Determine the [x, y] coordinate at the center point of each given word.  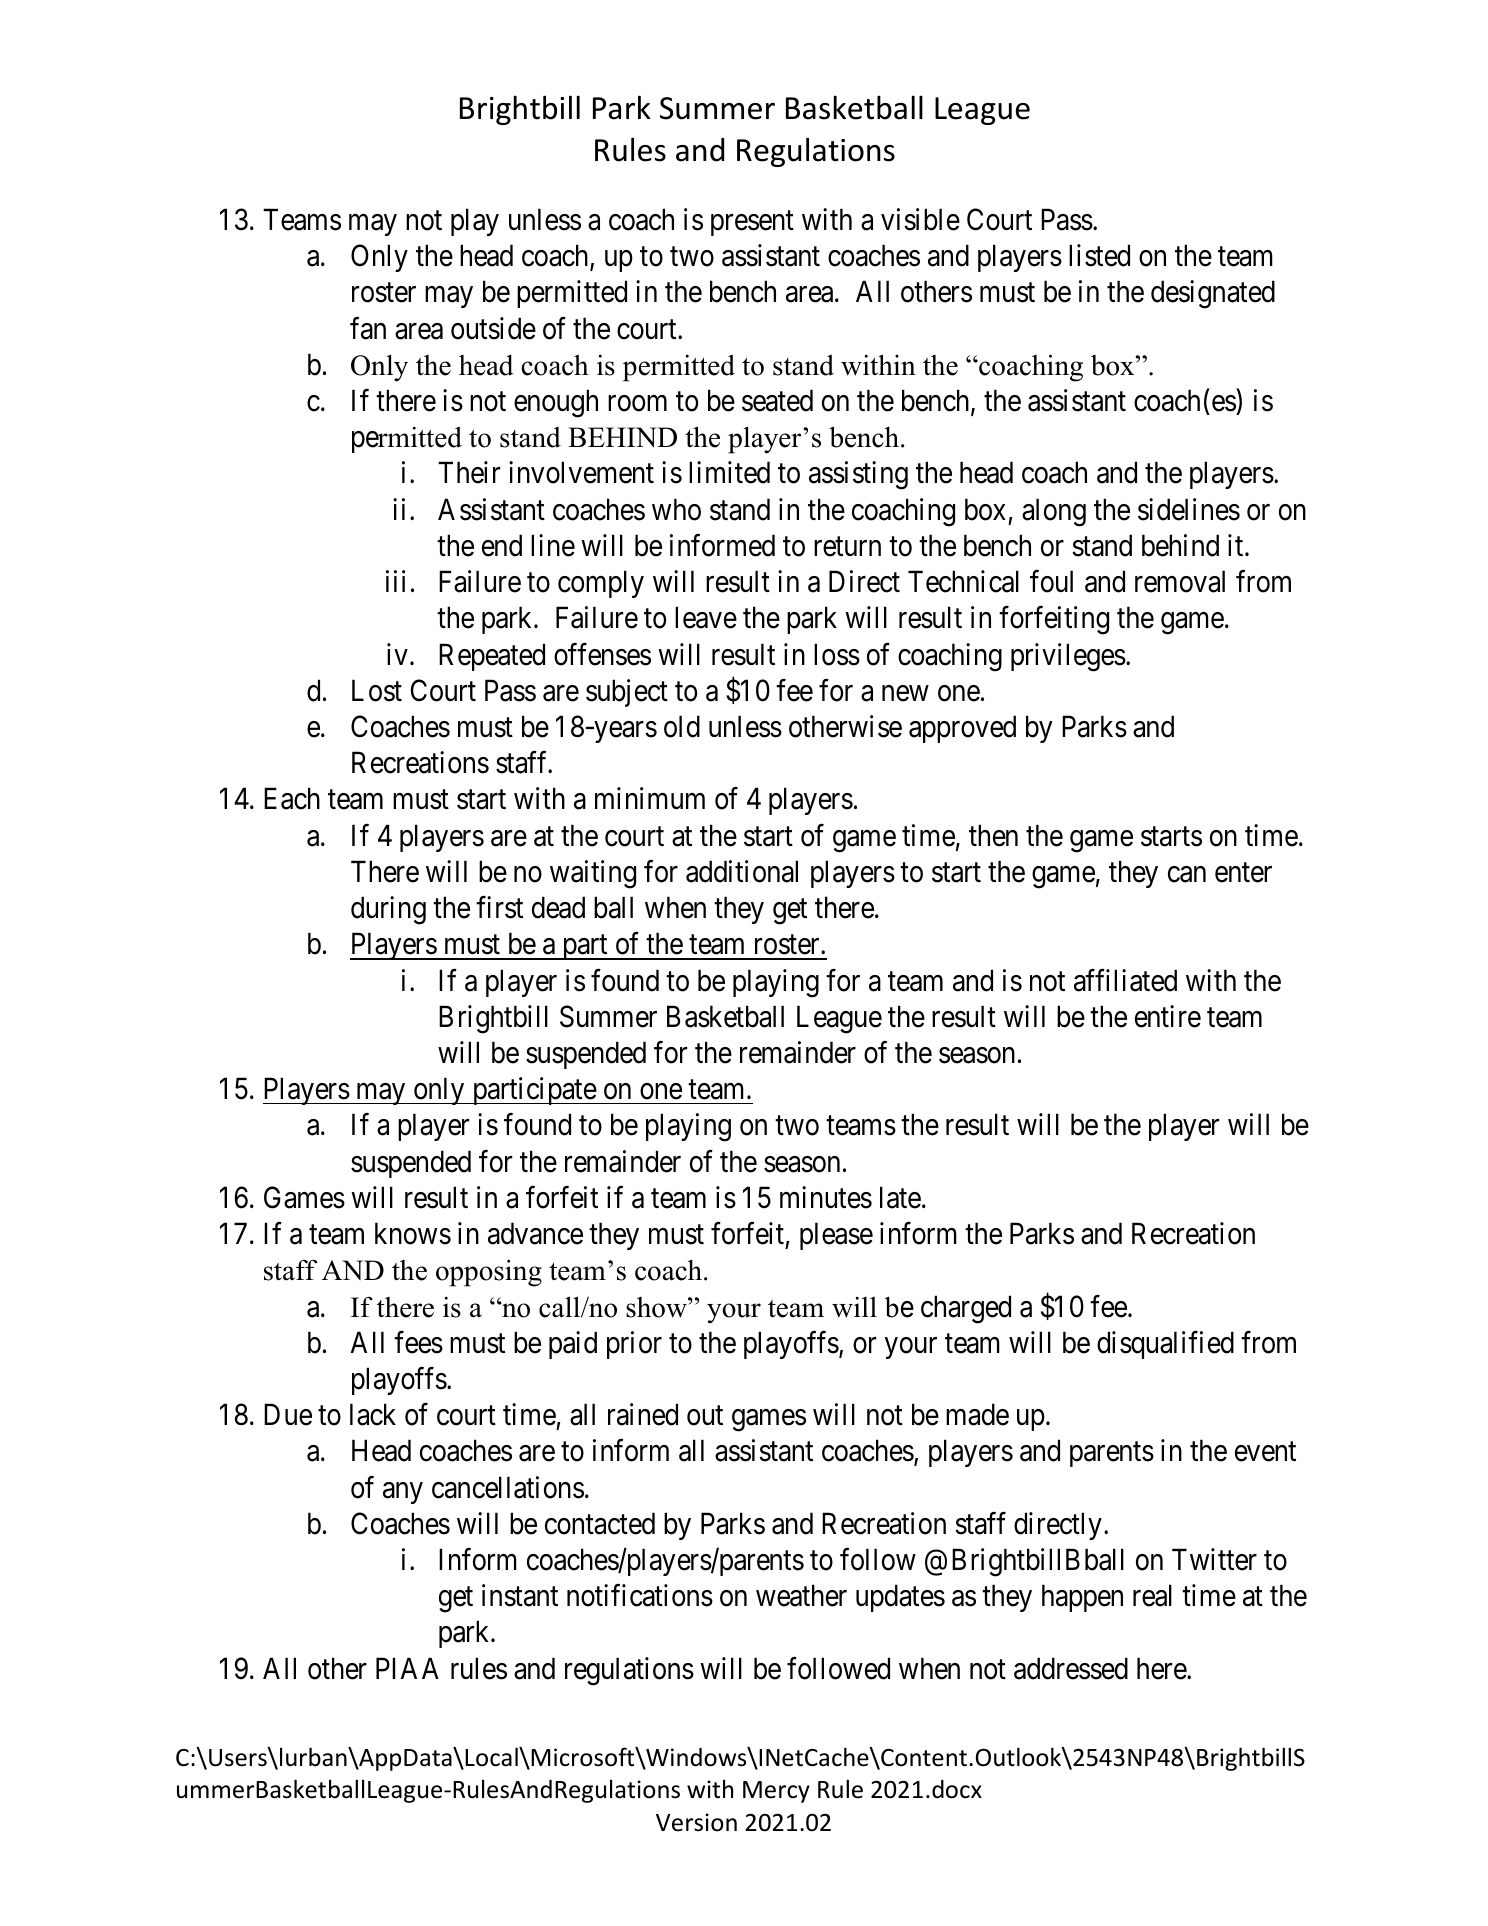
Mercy [776, 1792]
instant [520, 1595]
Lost [377, 691]
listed [1099, 255]
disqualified [1165, 1345]
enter [1243, 873]
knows [413, 1233]
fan [368, 328]
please [836, 1236]
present [752, 223]
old [682, 726]
